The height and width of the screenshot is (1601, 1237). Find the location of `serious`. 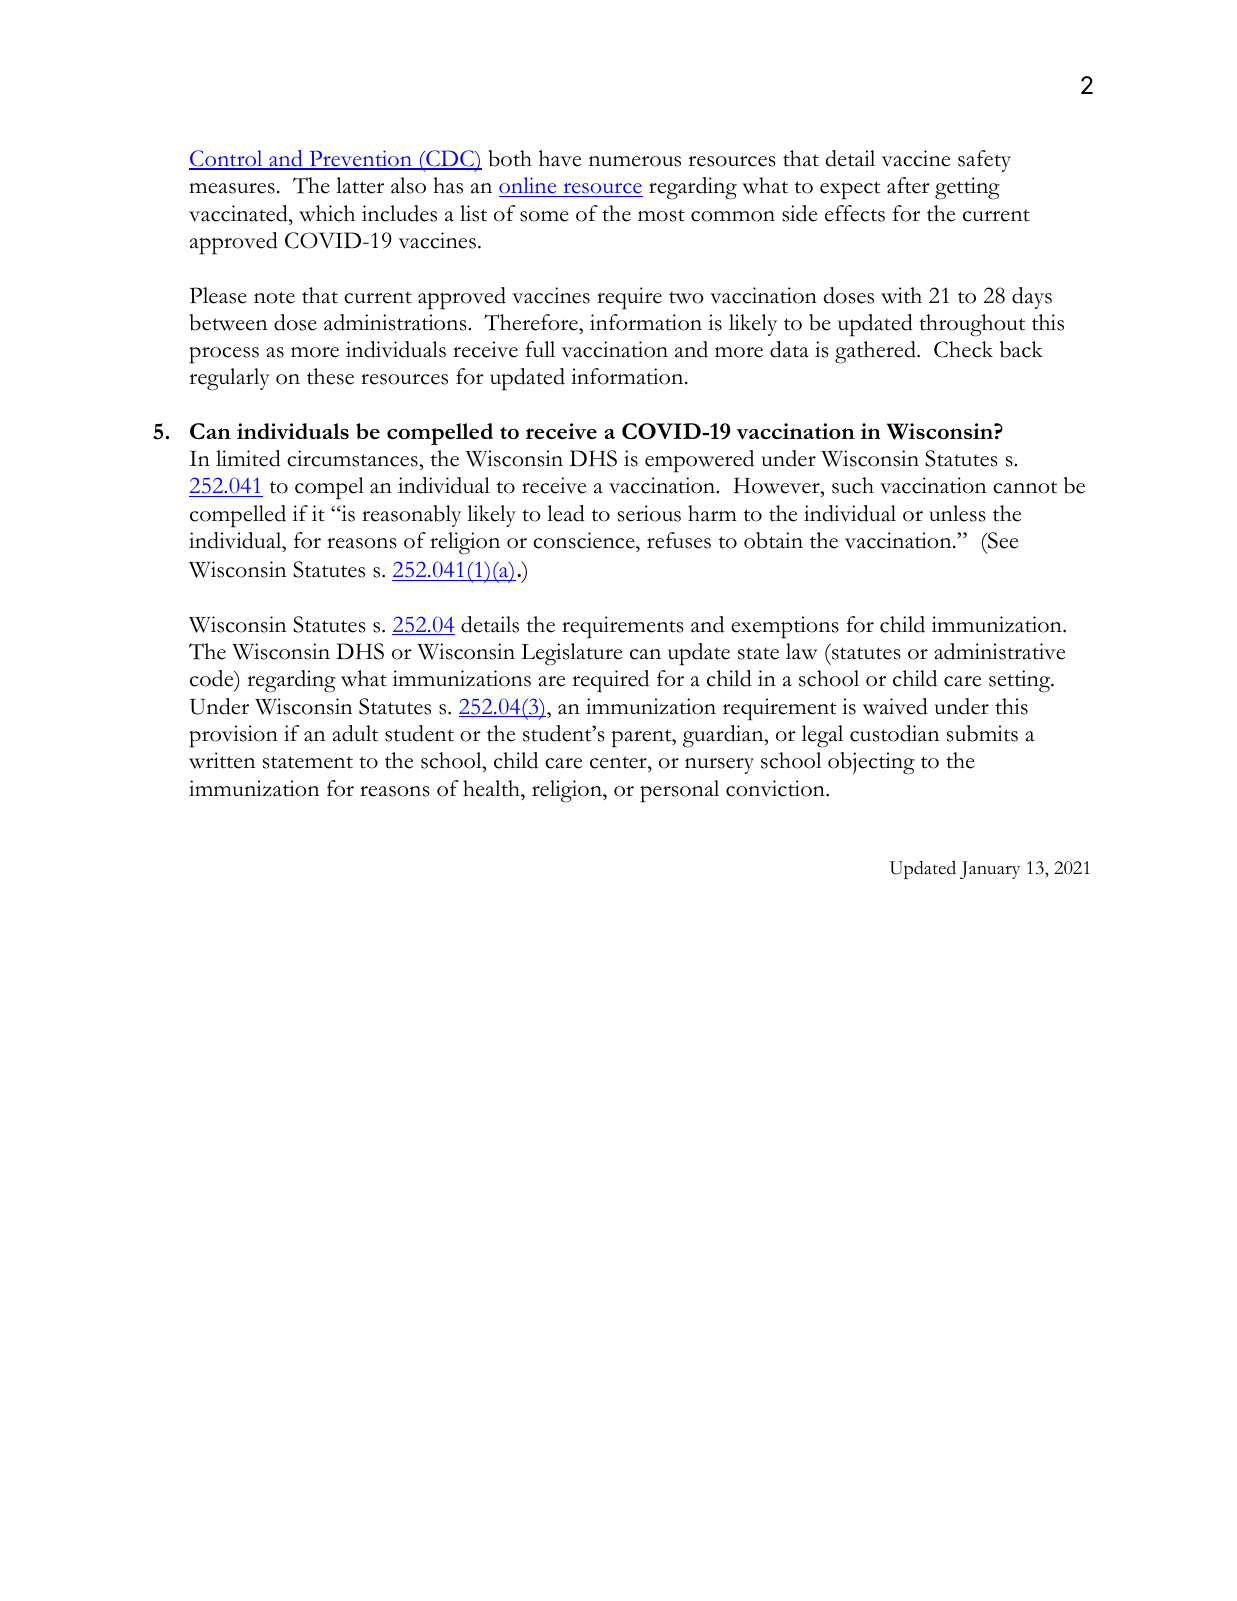

serious is located at coordinates (649, 513).
